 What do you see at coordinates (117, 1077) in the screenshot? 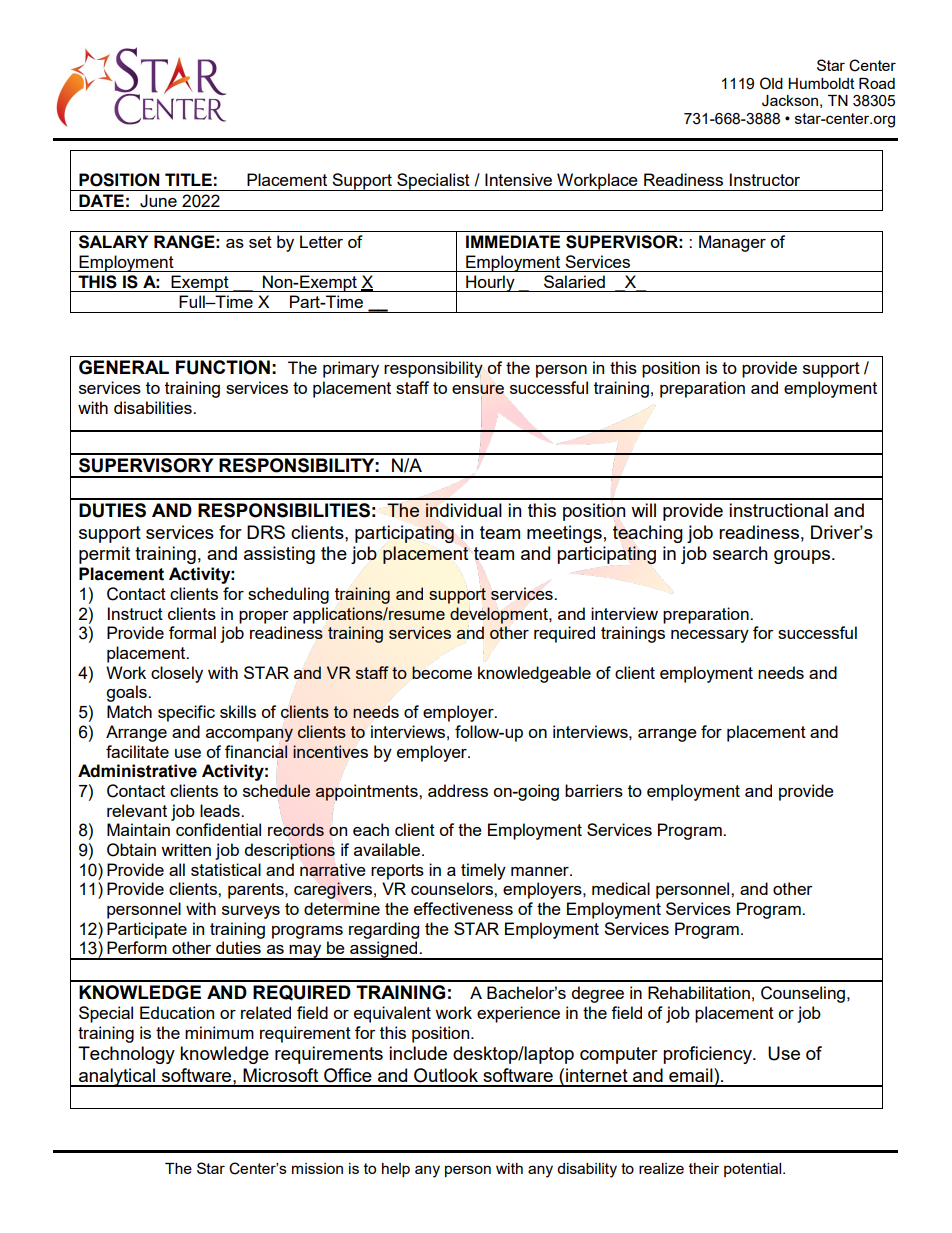
I see `analytical` at bounding box center [117, 1077].
